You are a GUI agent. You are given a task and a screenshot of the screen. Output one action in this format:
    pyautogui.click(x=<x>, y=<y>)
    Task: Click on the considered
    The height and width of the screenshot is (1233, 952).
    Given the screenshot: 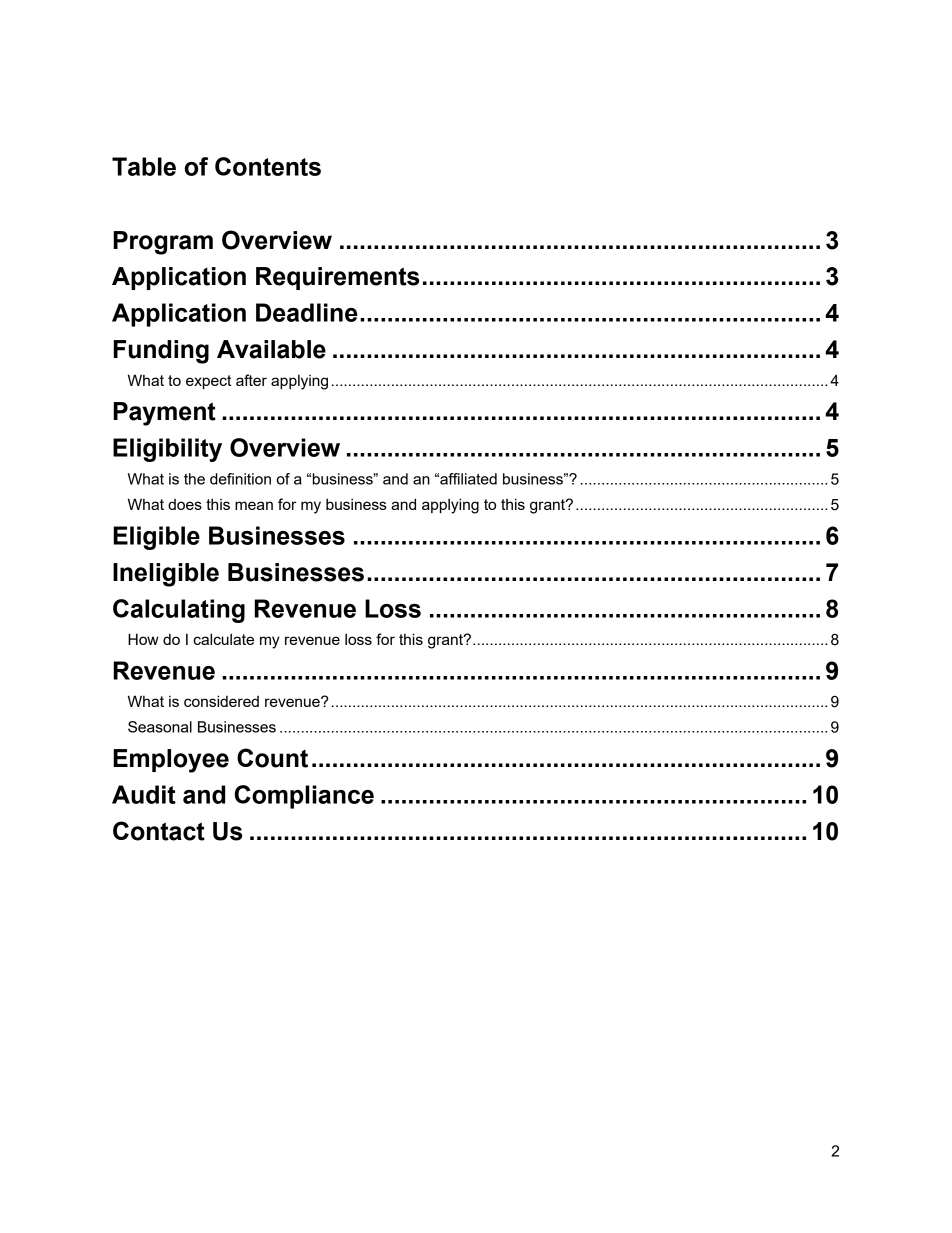 What is the action you would take?
    pyautogui.click(x=221, y=701)
